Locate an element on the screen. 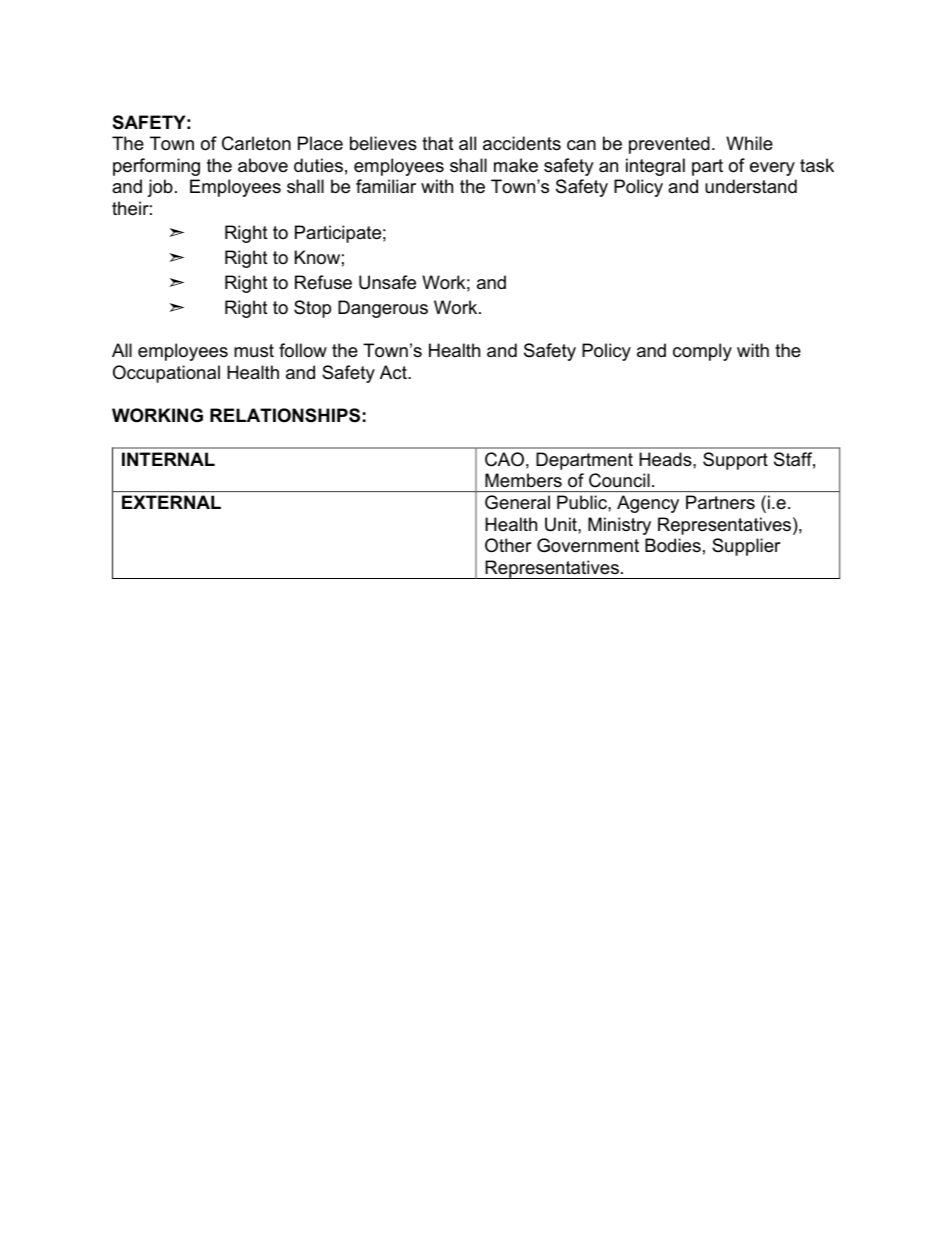 This screenshot has width=952, height=1233. Heads is located at coordinates (666, 459).
